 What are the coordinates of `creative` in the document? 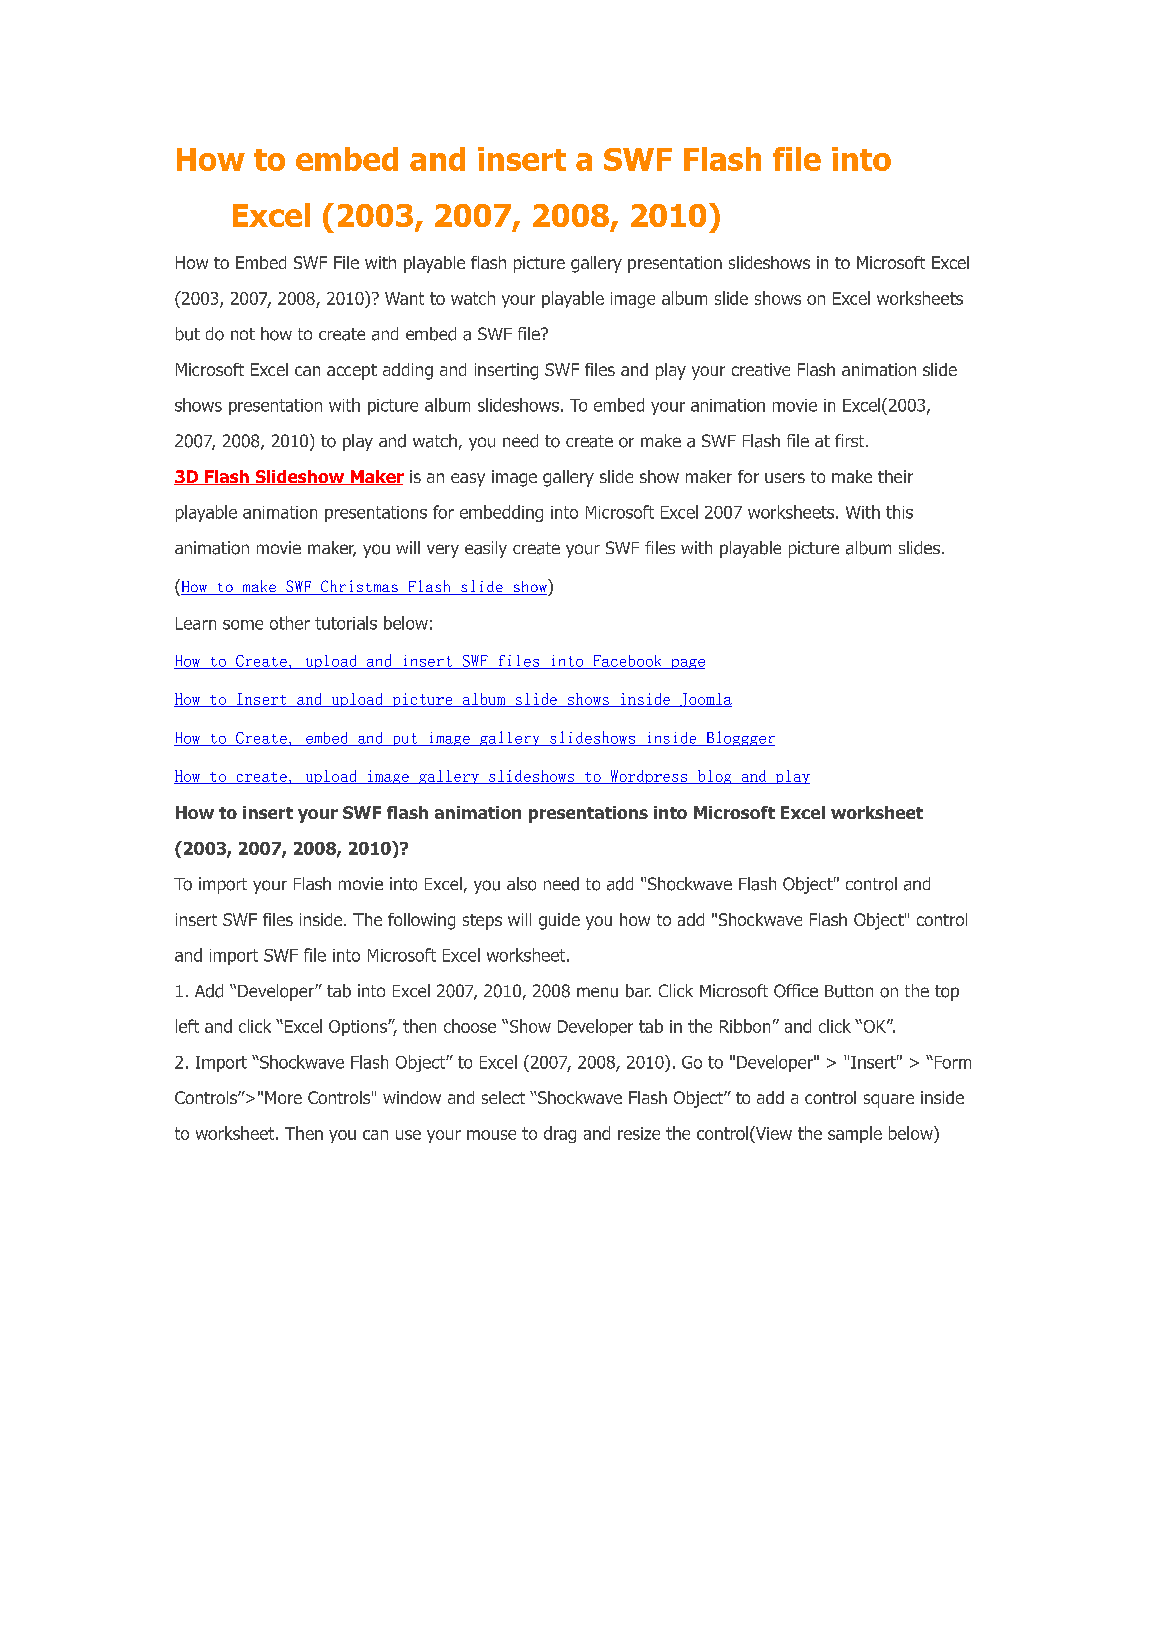 It's located at (761, 369).
